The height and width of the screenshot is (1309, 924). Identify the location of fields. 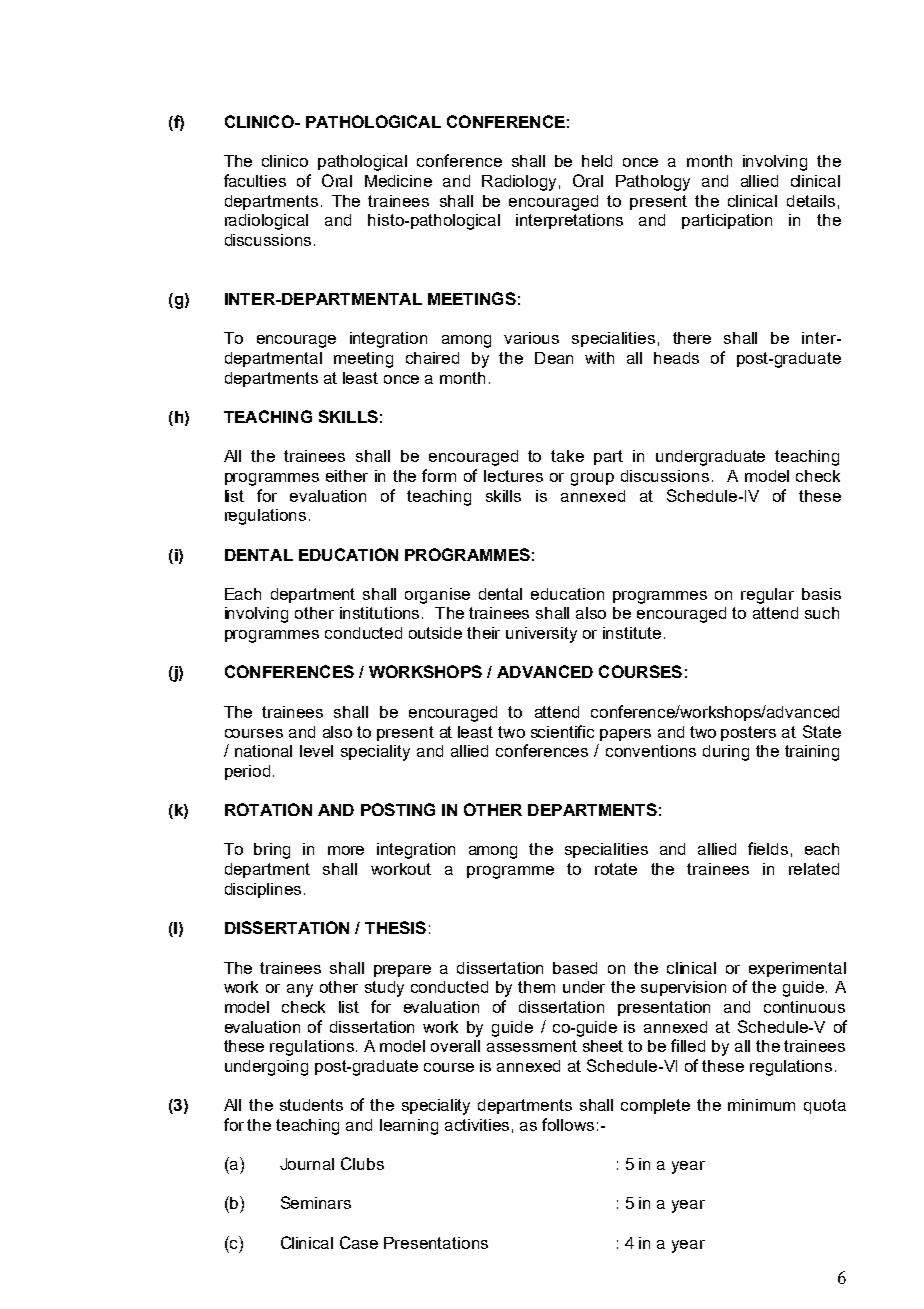
(768, 848).
